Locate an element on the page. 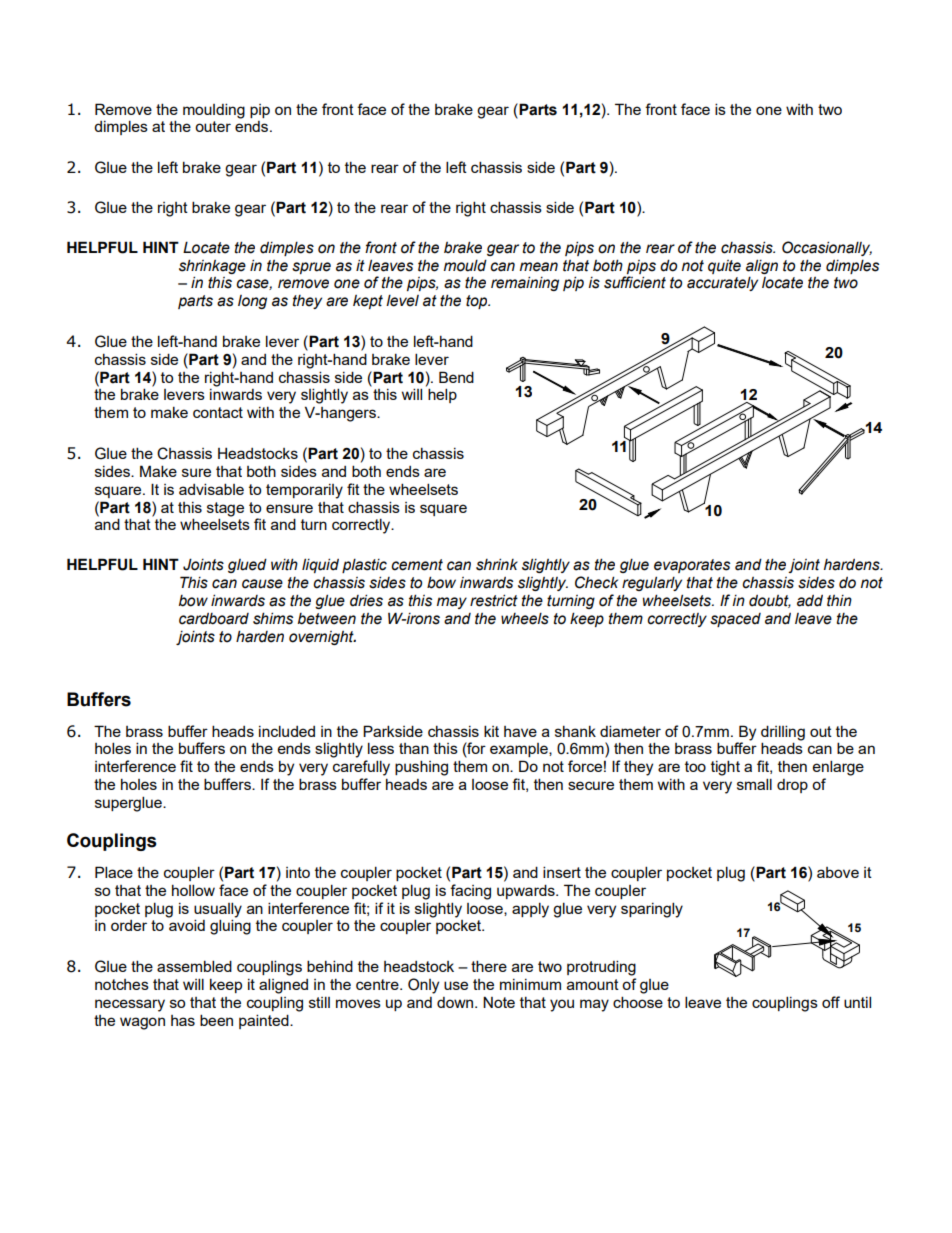 The height and width of the document is (1233, 952). example is located at coordinates (520, 750).
